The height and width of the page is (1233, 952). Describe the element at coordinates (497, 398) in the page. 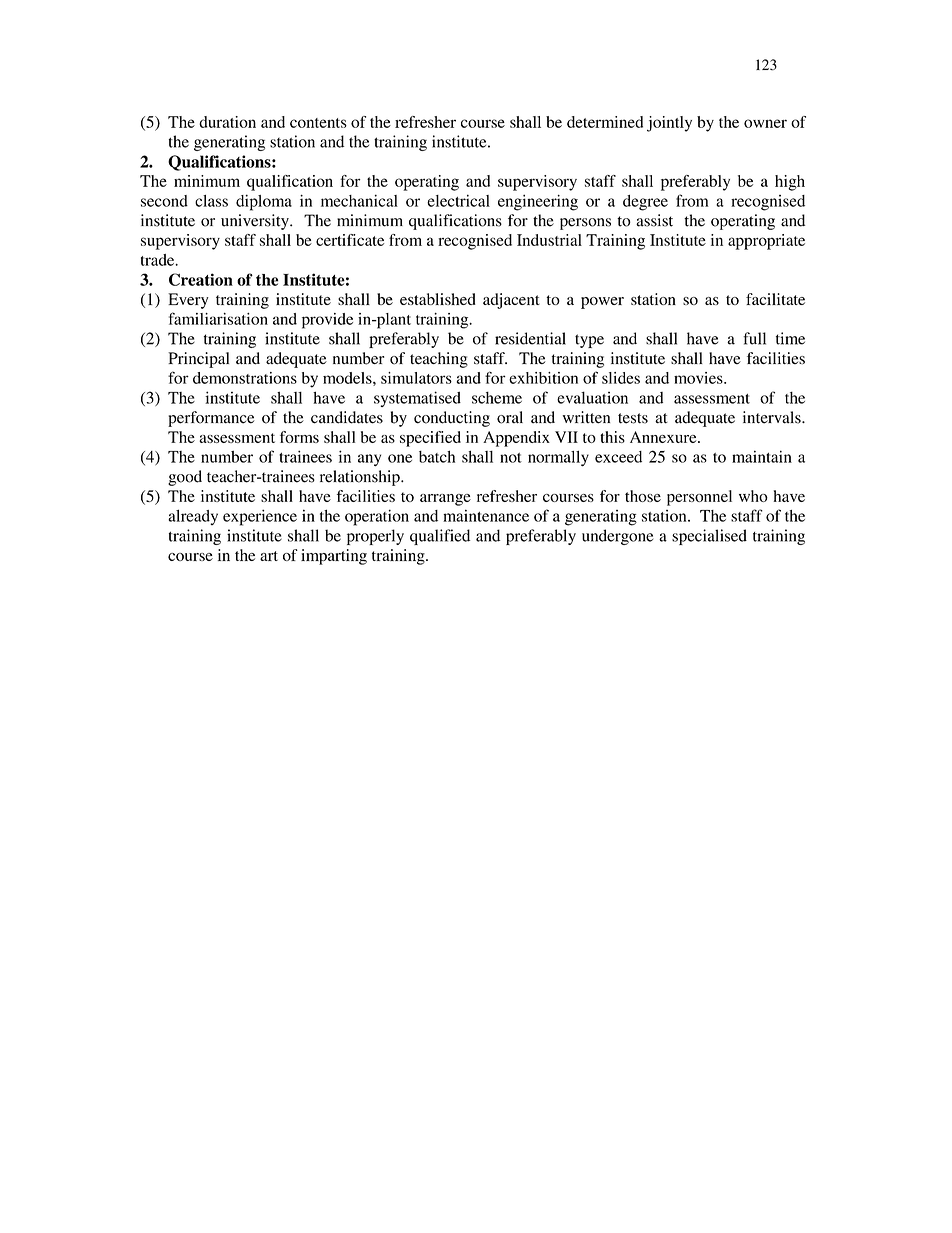

I see `scheme` at that location.
